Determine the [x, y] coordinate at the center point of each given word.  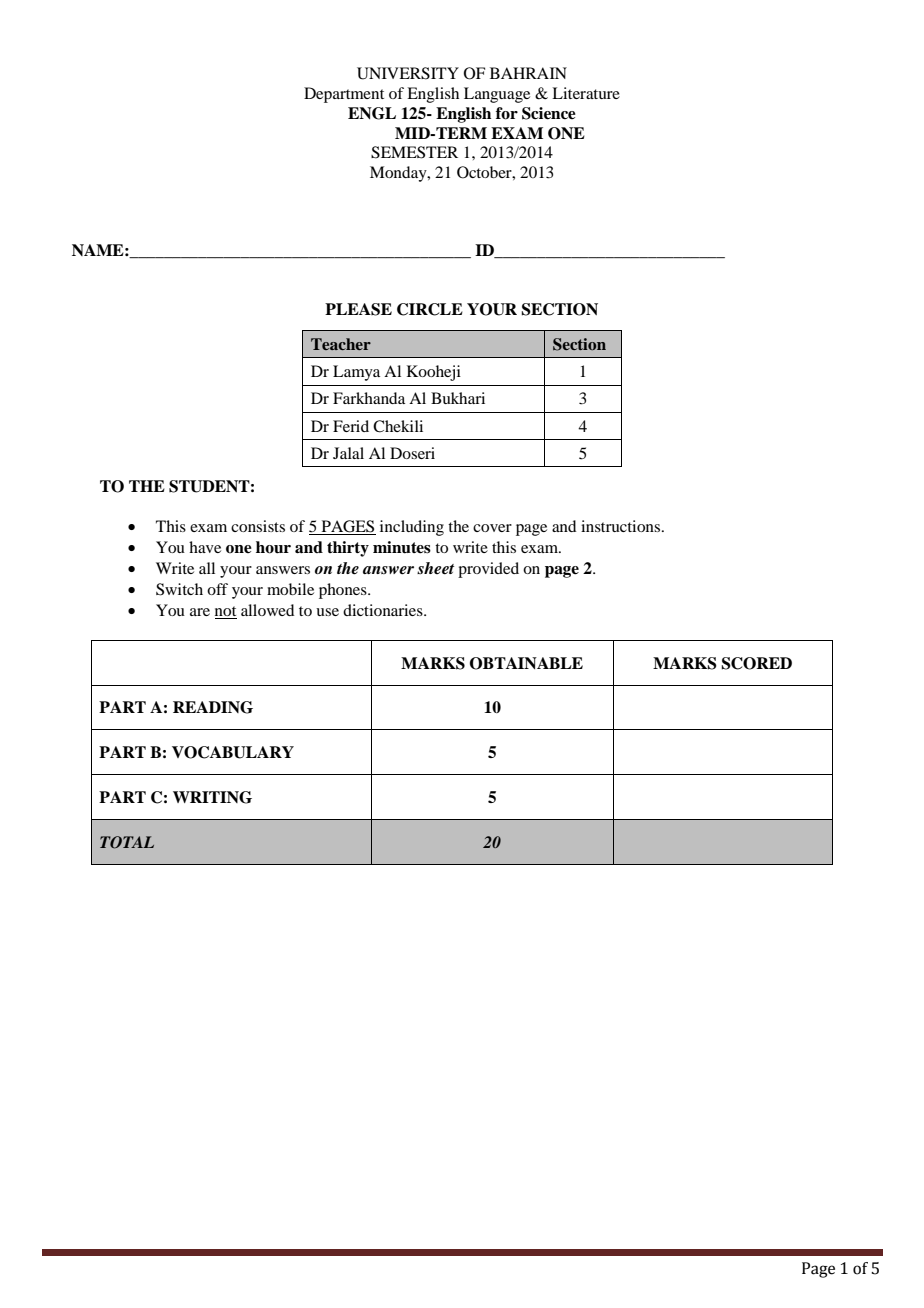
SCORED [756, 663]
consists [258, 526]
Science [549, 113]
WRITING [212, 797]
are [200, 612]
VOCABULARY [233, 752]
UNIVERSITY [408, 73]
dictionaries [384, 610]
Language [497, 95]
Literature [586, 93]
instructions [622, 526]
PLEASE [358, 309]
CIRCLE [430, 309]
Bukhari [458, 398]
